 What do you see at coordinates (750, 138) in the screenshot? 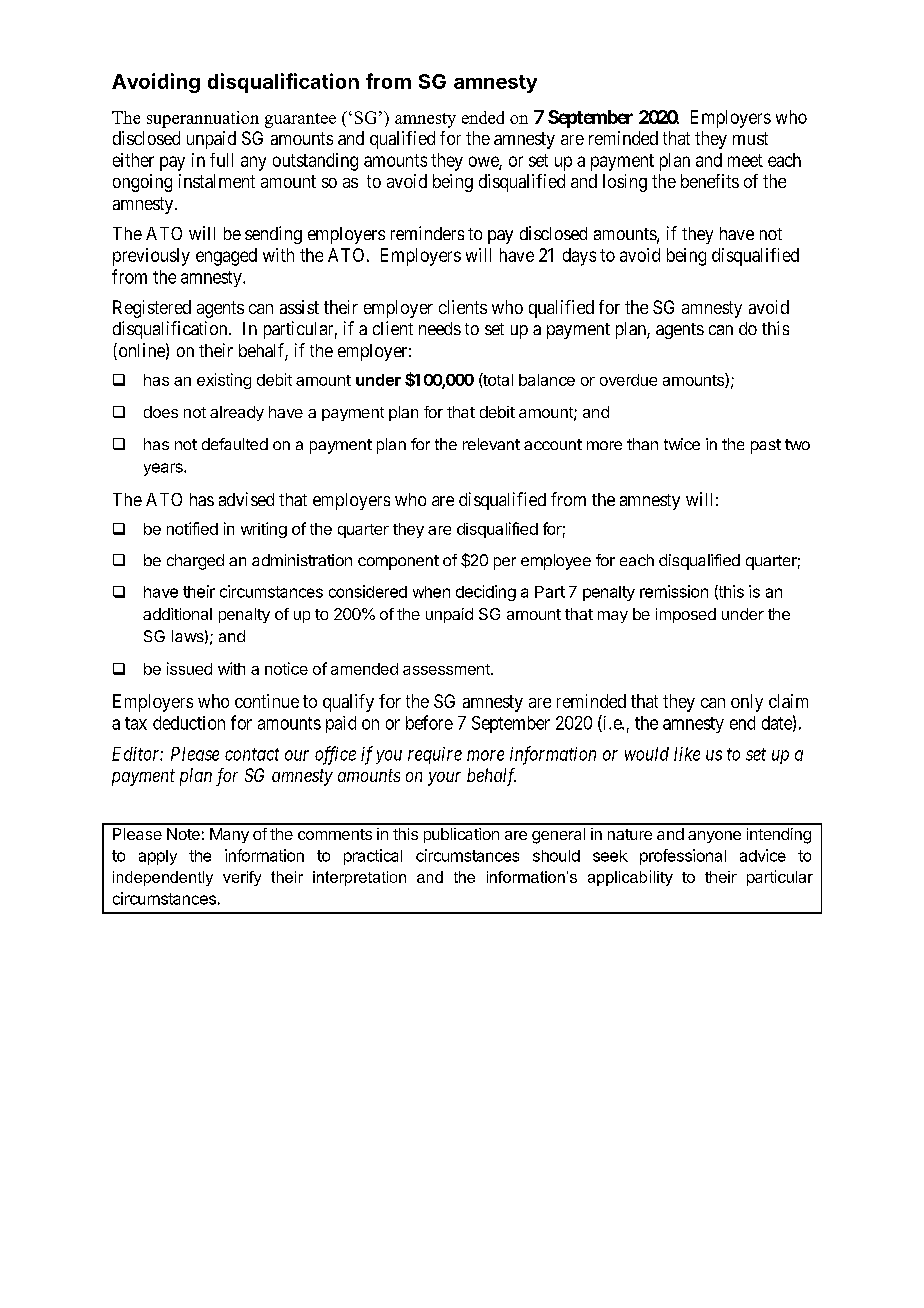
I see `must` at bounding box center [750, 138].
